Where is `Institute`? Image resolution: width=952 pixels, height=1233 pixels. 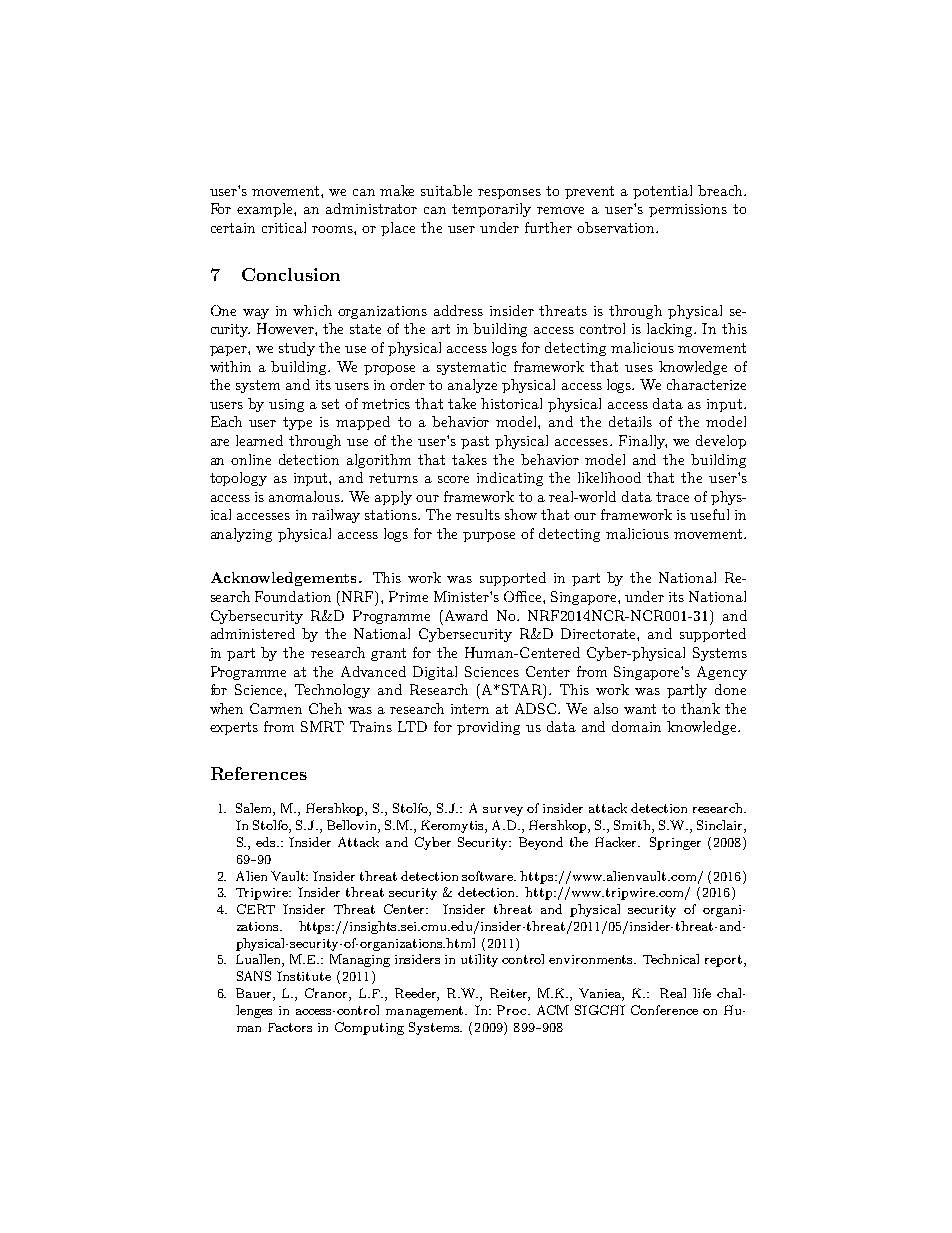 Institute is located at coordinates (304, 976).
